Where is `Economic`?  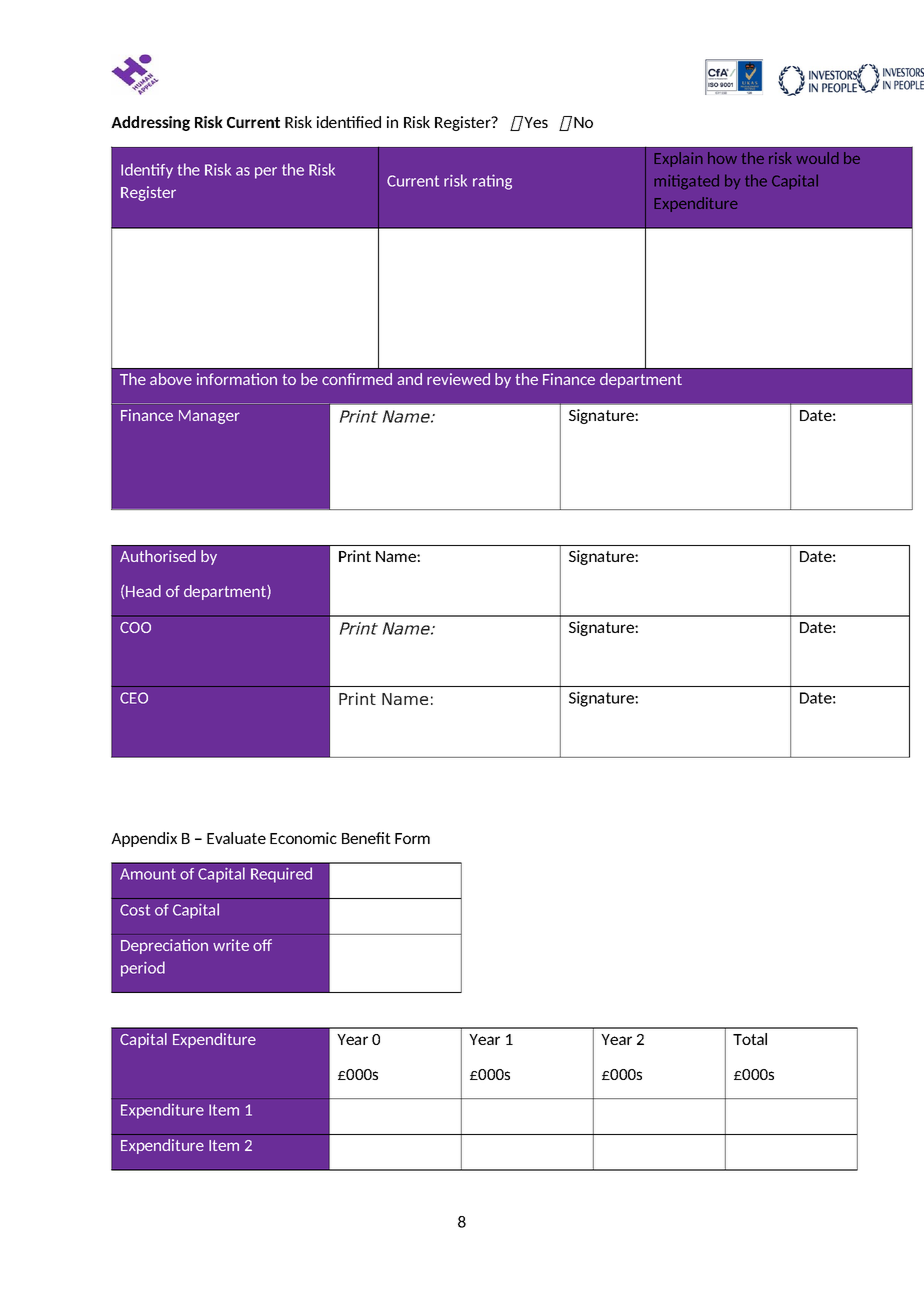 Economic is located at coordinates (303, 838).
